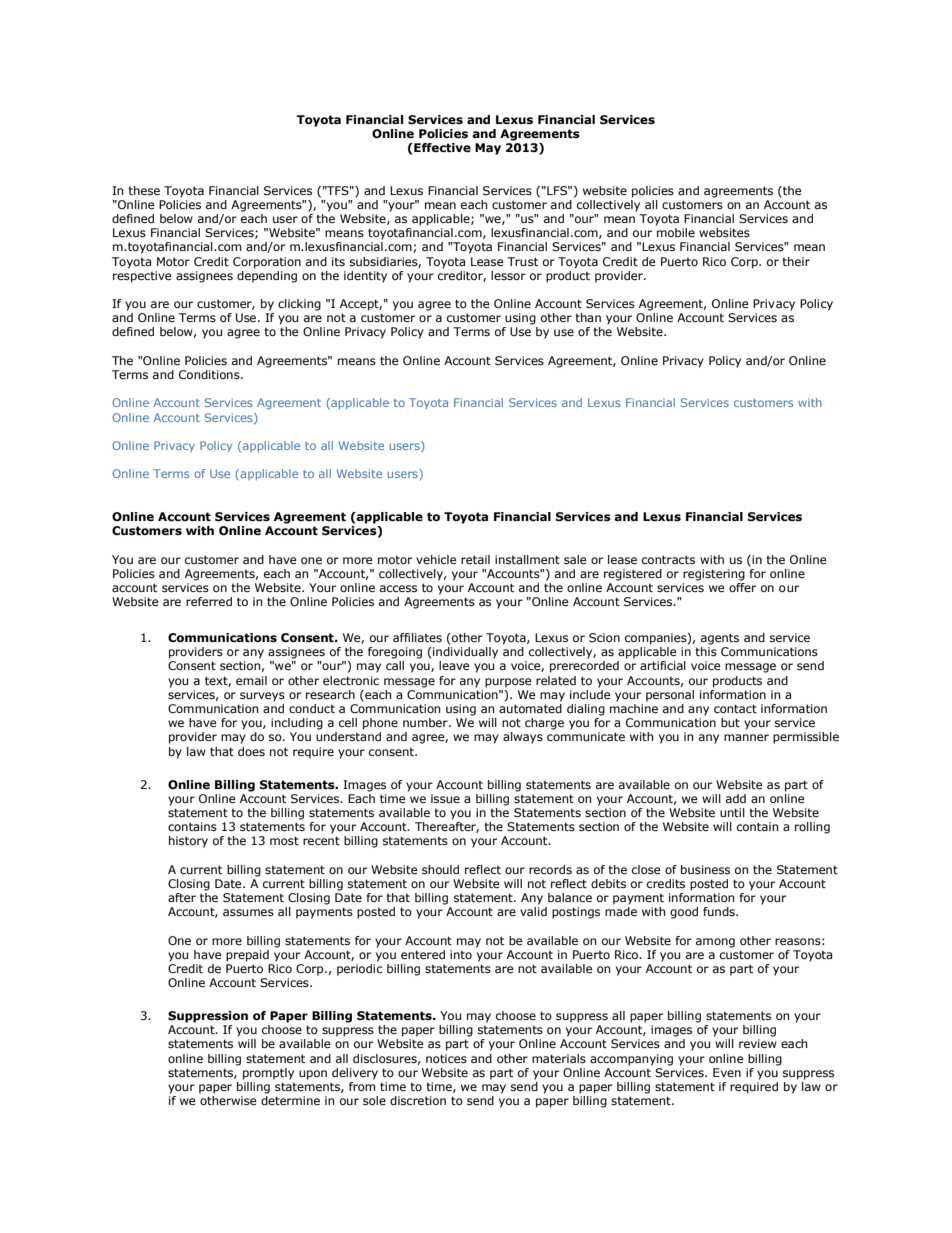 The width and height of the screenshot is (952, 1233). What do you see at coordinates (796, 261) in the screenshot?
I see `their` at bounding box center [796, 261].
